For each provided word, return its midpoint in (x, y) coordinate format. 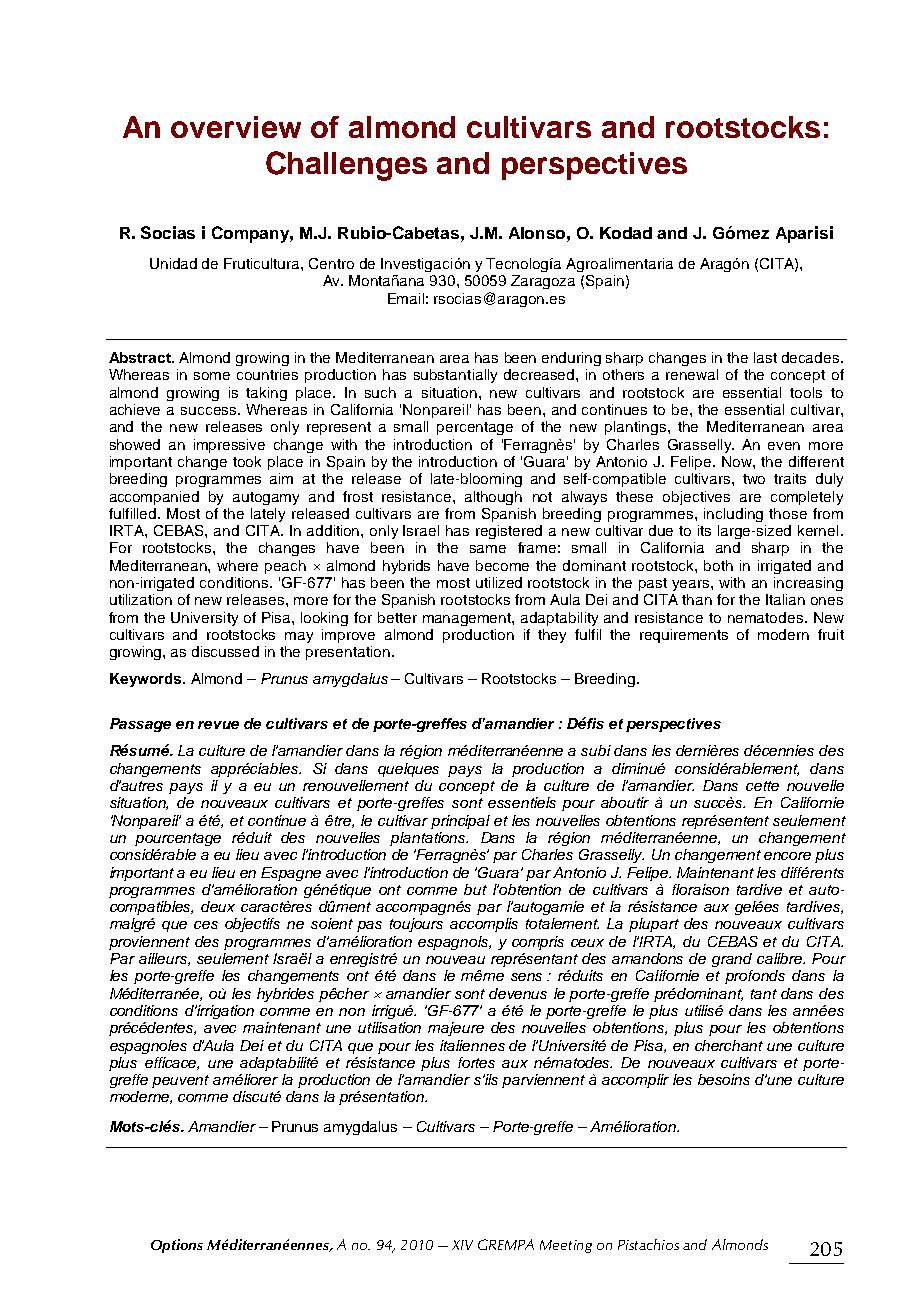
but (475, 889)
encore (787, 856)
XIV (462, 1245)
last (765, 357)
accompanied (154, 498)
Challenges (346, 166)
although (493, 498)
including (733, 515)
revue (218, 725)
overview (236, 127)
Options (177, 1246)
